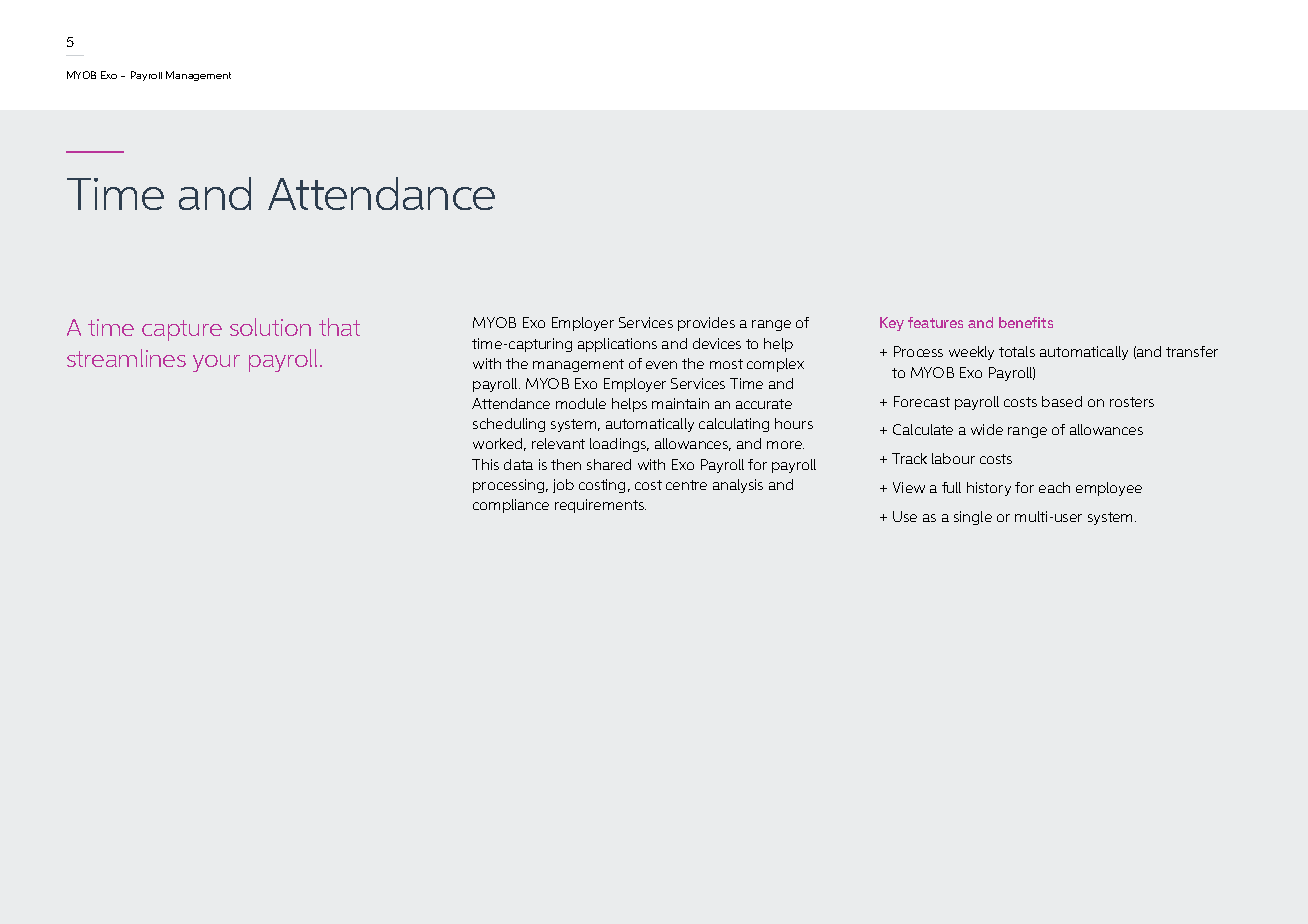 The height and width of the document is (924, 1308). Describe the element at coordinates (953, 458) in the document. I see `labour` at that location.
